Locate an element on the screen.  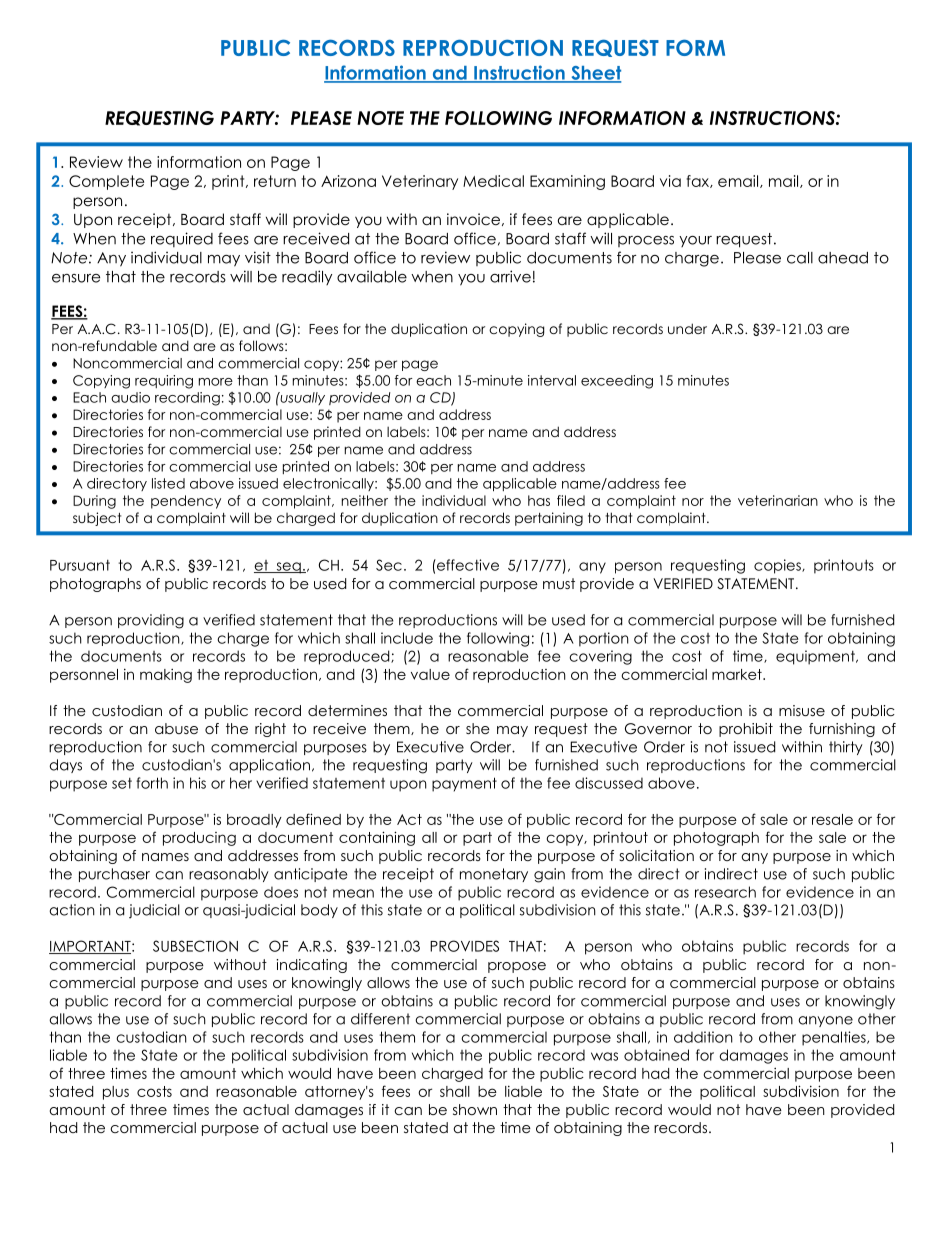
via is located at coordinates (670, 181).
